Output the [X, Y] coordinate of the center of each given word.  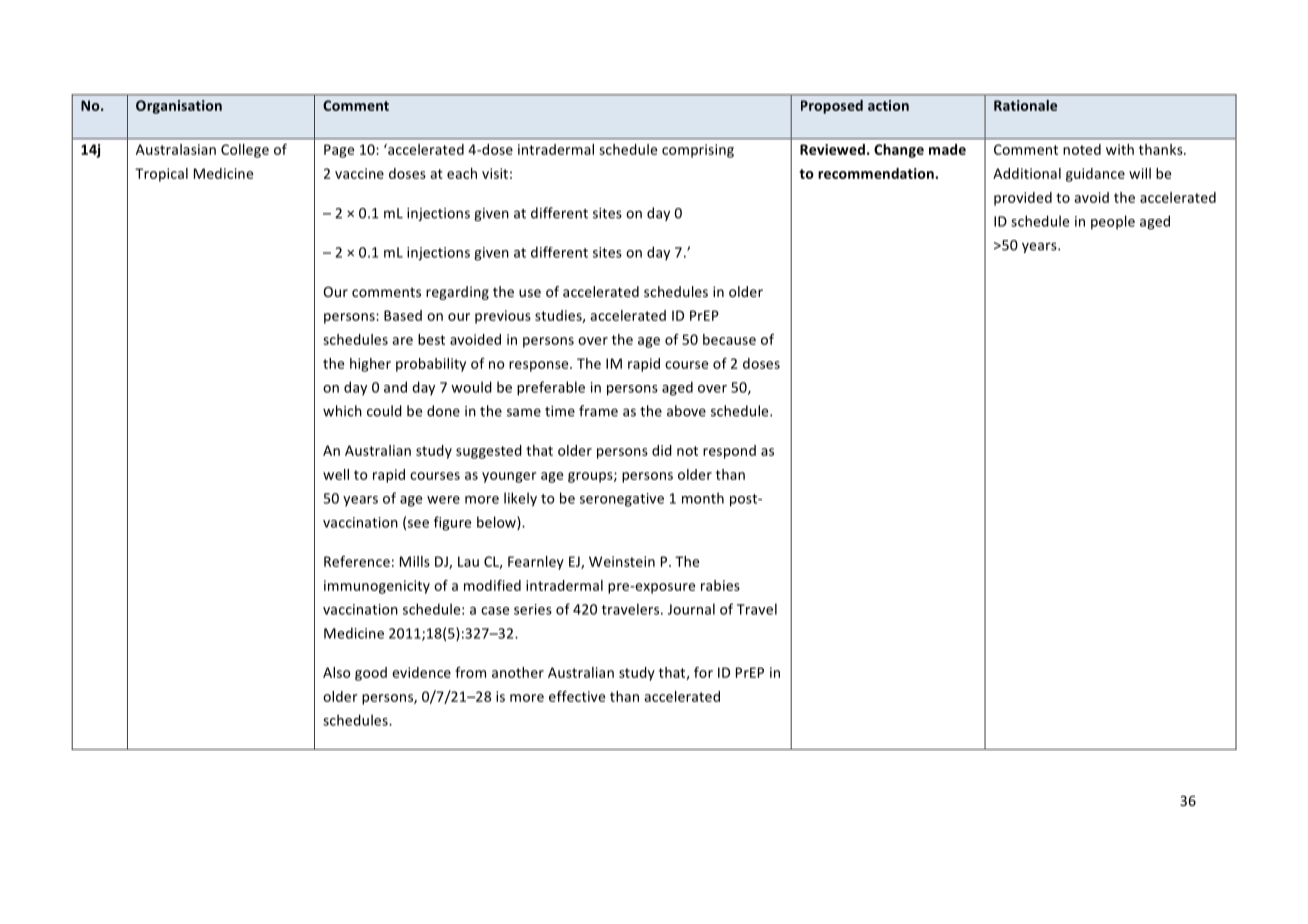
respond [729, 452]
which [342, 411]
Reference [357, 561]
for [703, 672]
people [1113, 222]
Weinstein [622, 561]
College [245, 151]
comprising [698, 151]
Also [336, 672]
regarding [457, 293]
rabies [720, 585]
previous [503, 317]
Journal [691, 609]
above [686, 411]
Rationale [1025, 105]
